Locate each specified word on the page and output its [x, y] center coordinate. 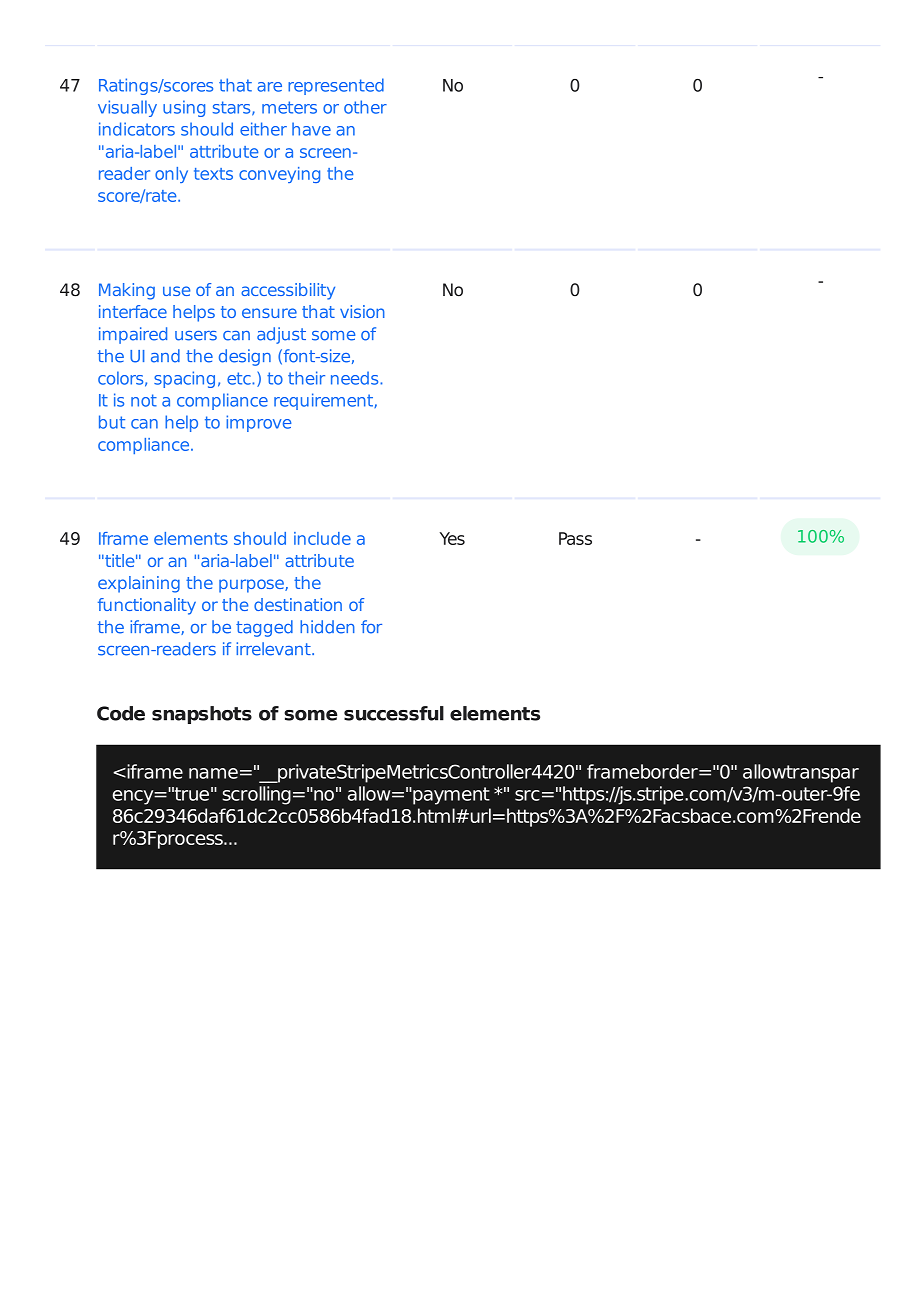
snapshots [202, 715]
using [184, 108]
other [365, 107]
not [144, 400]
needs [356, 378]
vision [362, 311]
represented [336, 86]
